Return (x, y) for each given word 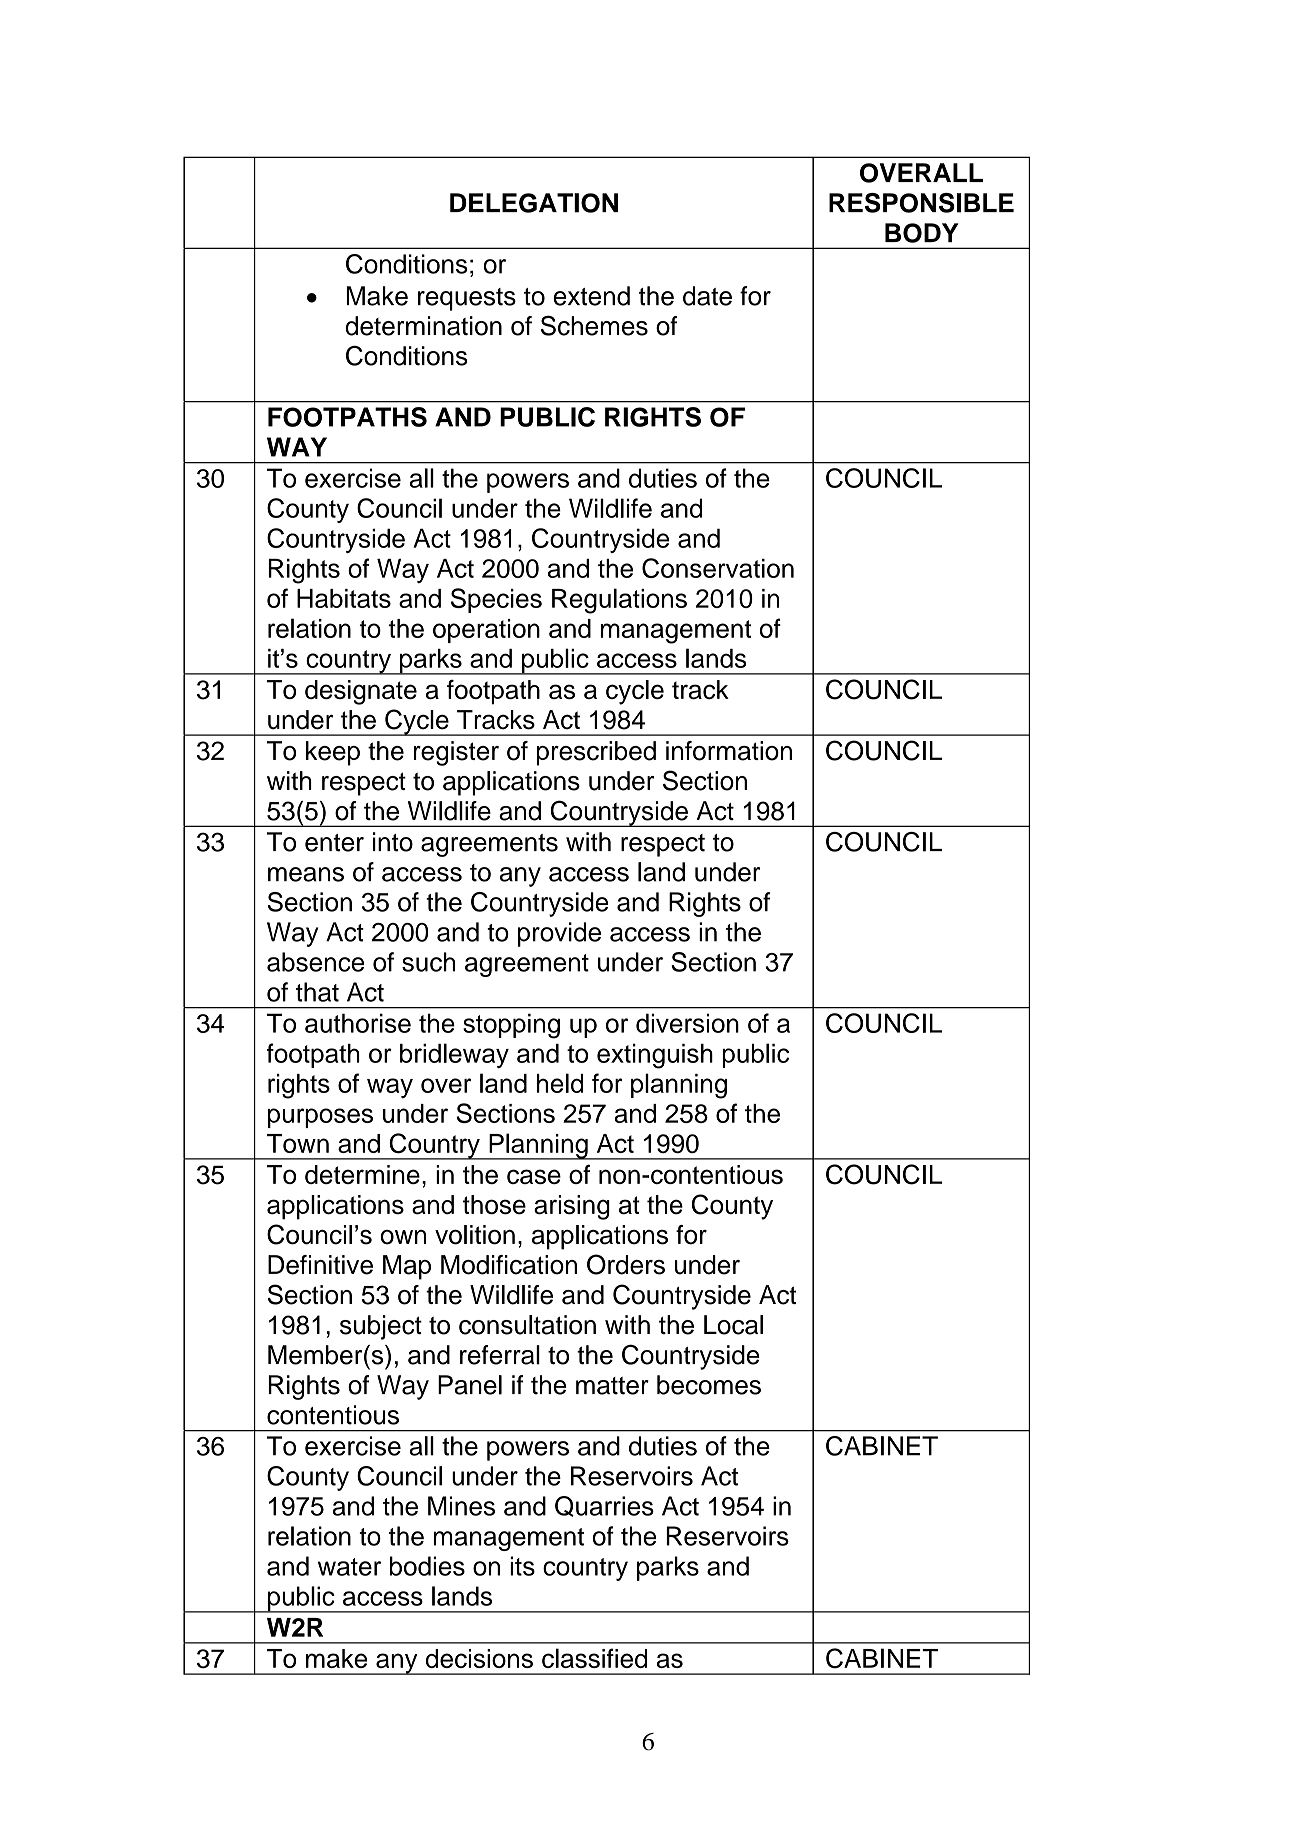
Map (407, 1267)
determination (423, 326)
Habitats (344, 598)
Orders (626, 1264)
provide (559, 934)
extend (591, 296)
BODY (922, 233)
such (428, 962)
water (349, 1567)
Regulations (619, 601)
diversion (687, 1023)
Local (733, 1325)
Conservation (718, 568)
